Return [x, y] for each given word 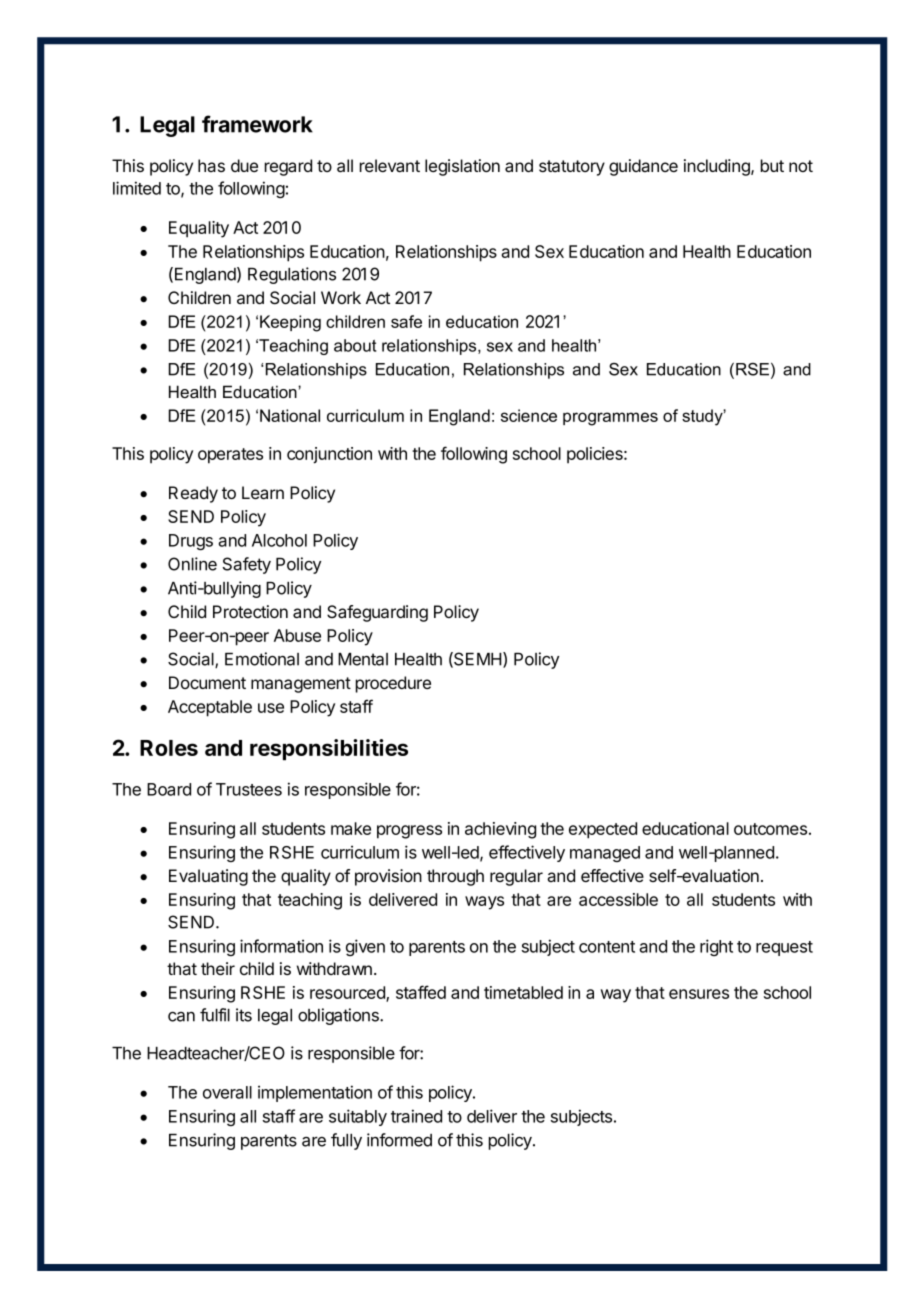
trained [416, 1116]
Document [207, 682]
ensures [699, 994]
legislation [462, 167]
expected [603, 830]
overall [227, 1092]
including [718, 167]
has [211, 165]
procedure [393, 684]
